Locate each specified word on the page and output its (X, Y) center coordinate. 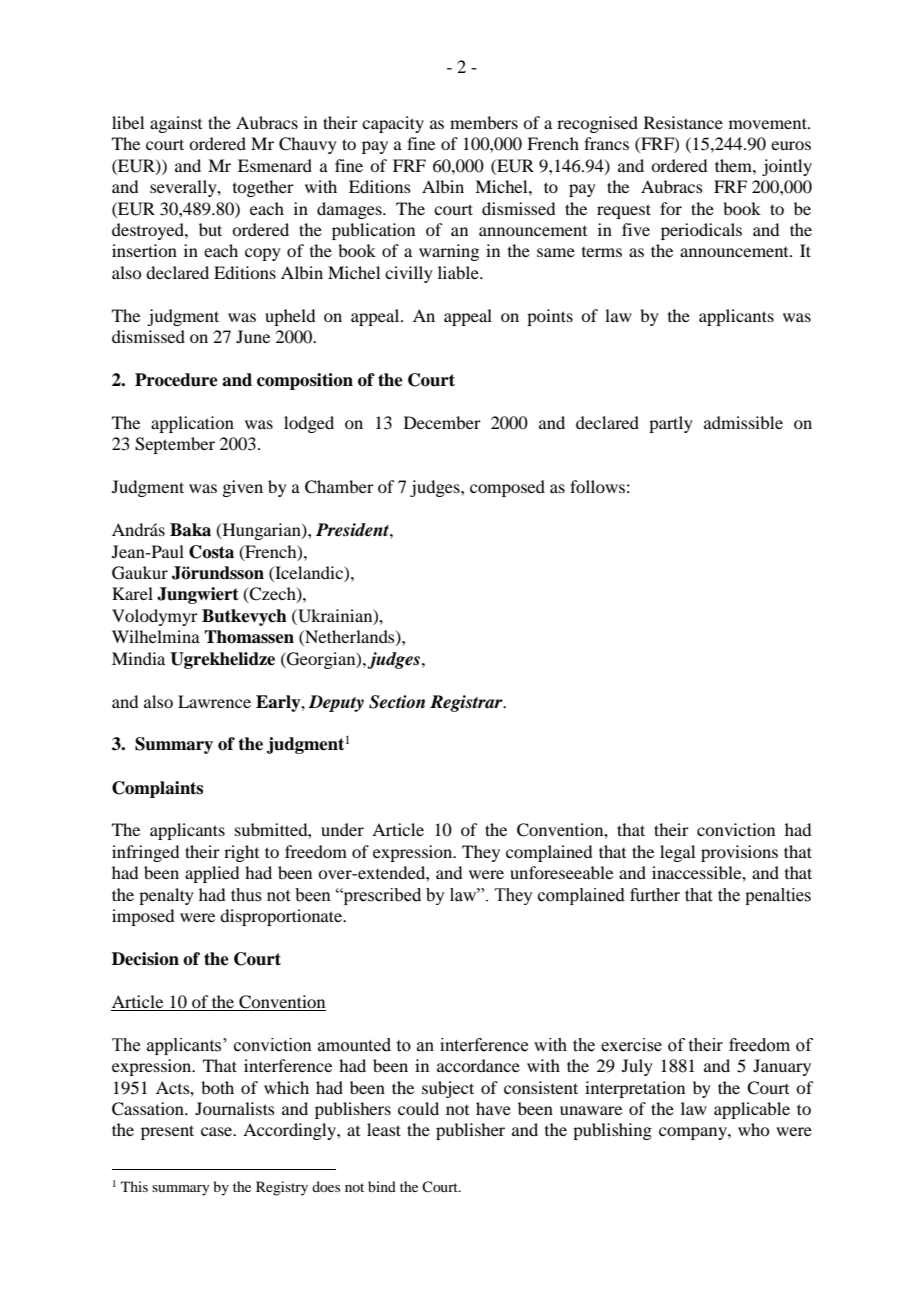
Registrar (467, 703)
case (218, 1131)
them (734, 165)
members (484, 122)
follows (597, 486)
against (176, 124)
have (493, 1108)
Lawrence (214, 701)
